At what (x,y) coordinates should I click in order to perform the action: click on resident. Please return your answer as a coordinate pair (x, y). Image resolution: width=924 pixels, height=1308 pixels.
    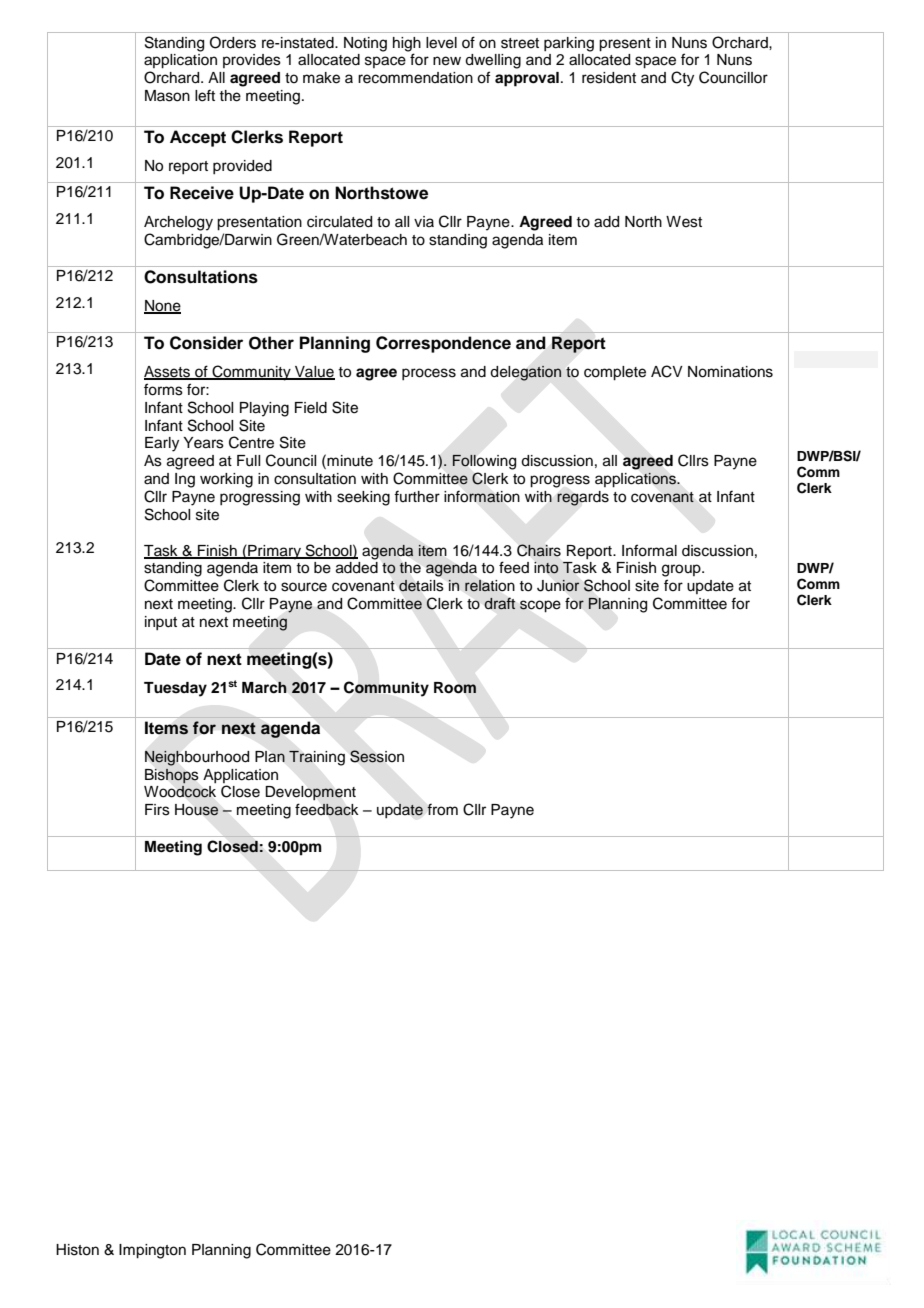
    Looking at the image, I should click on (609, 78).
